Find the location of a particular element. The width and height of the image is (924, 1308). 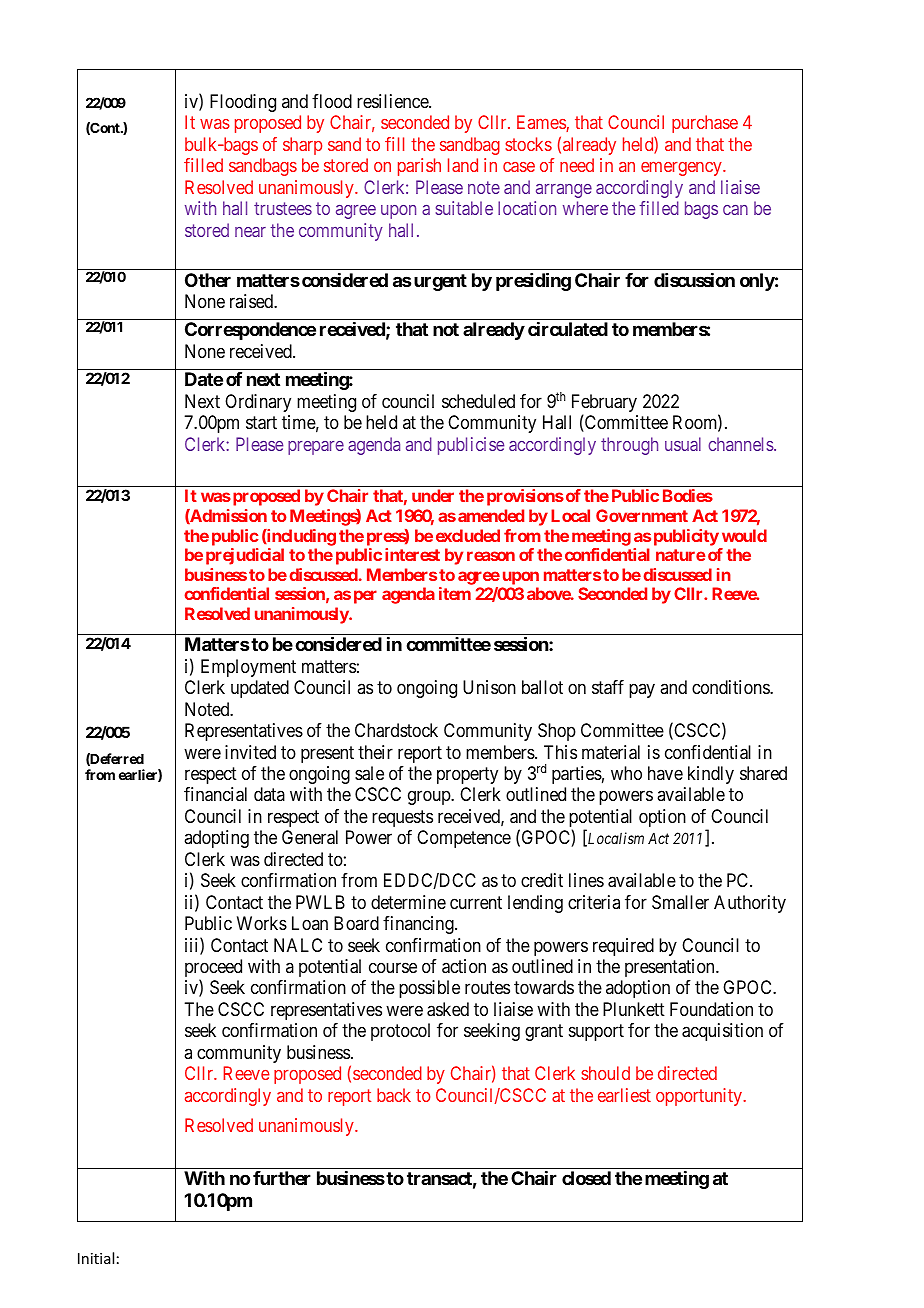

closed is located at coordinates (586, 1178).
